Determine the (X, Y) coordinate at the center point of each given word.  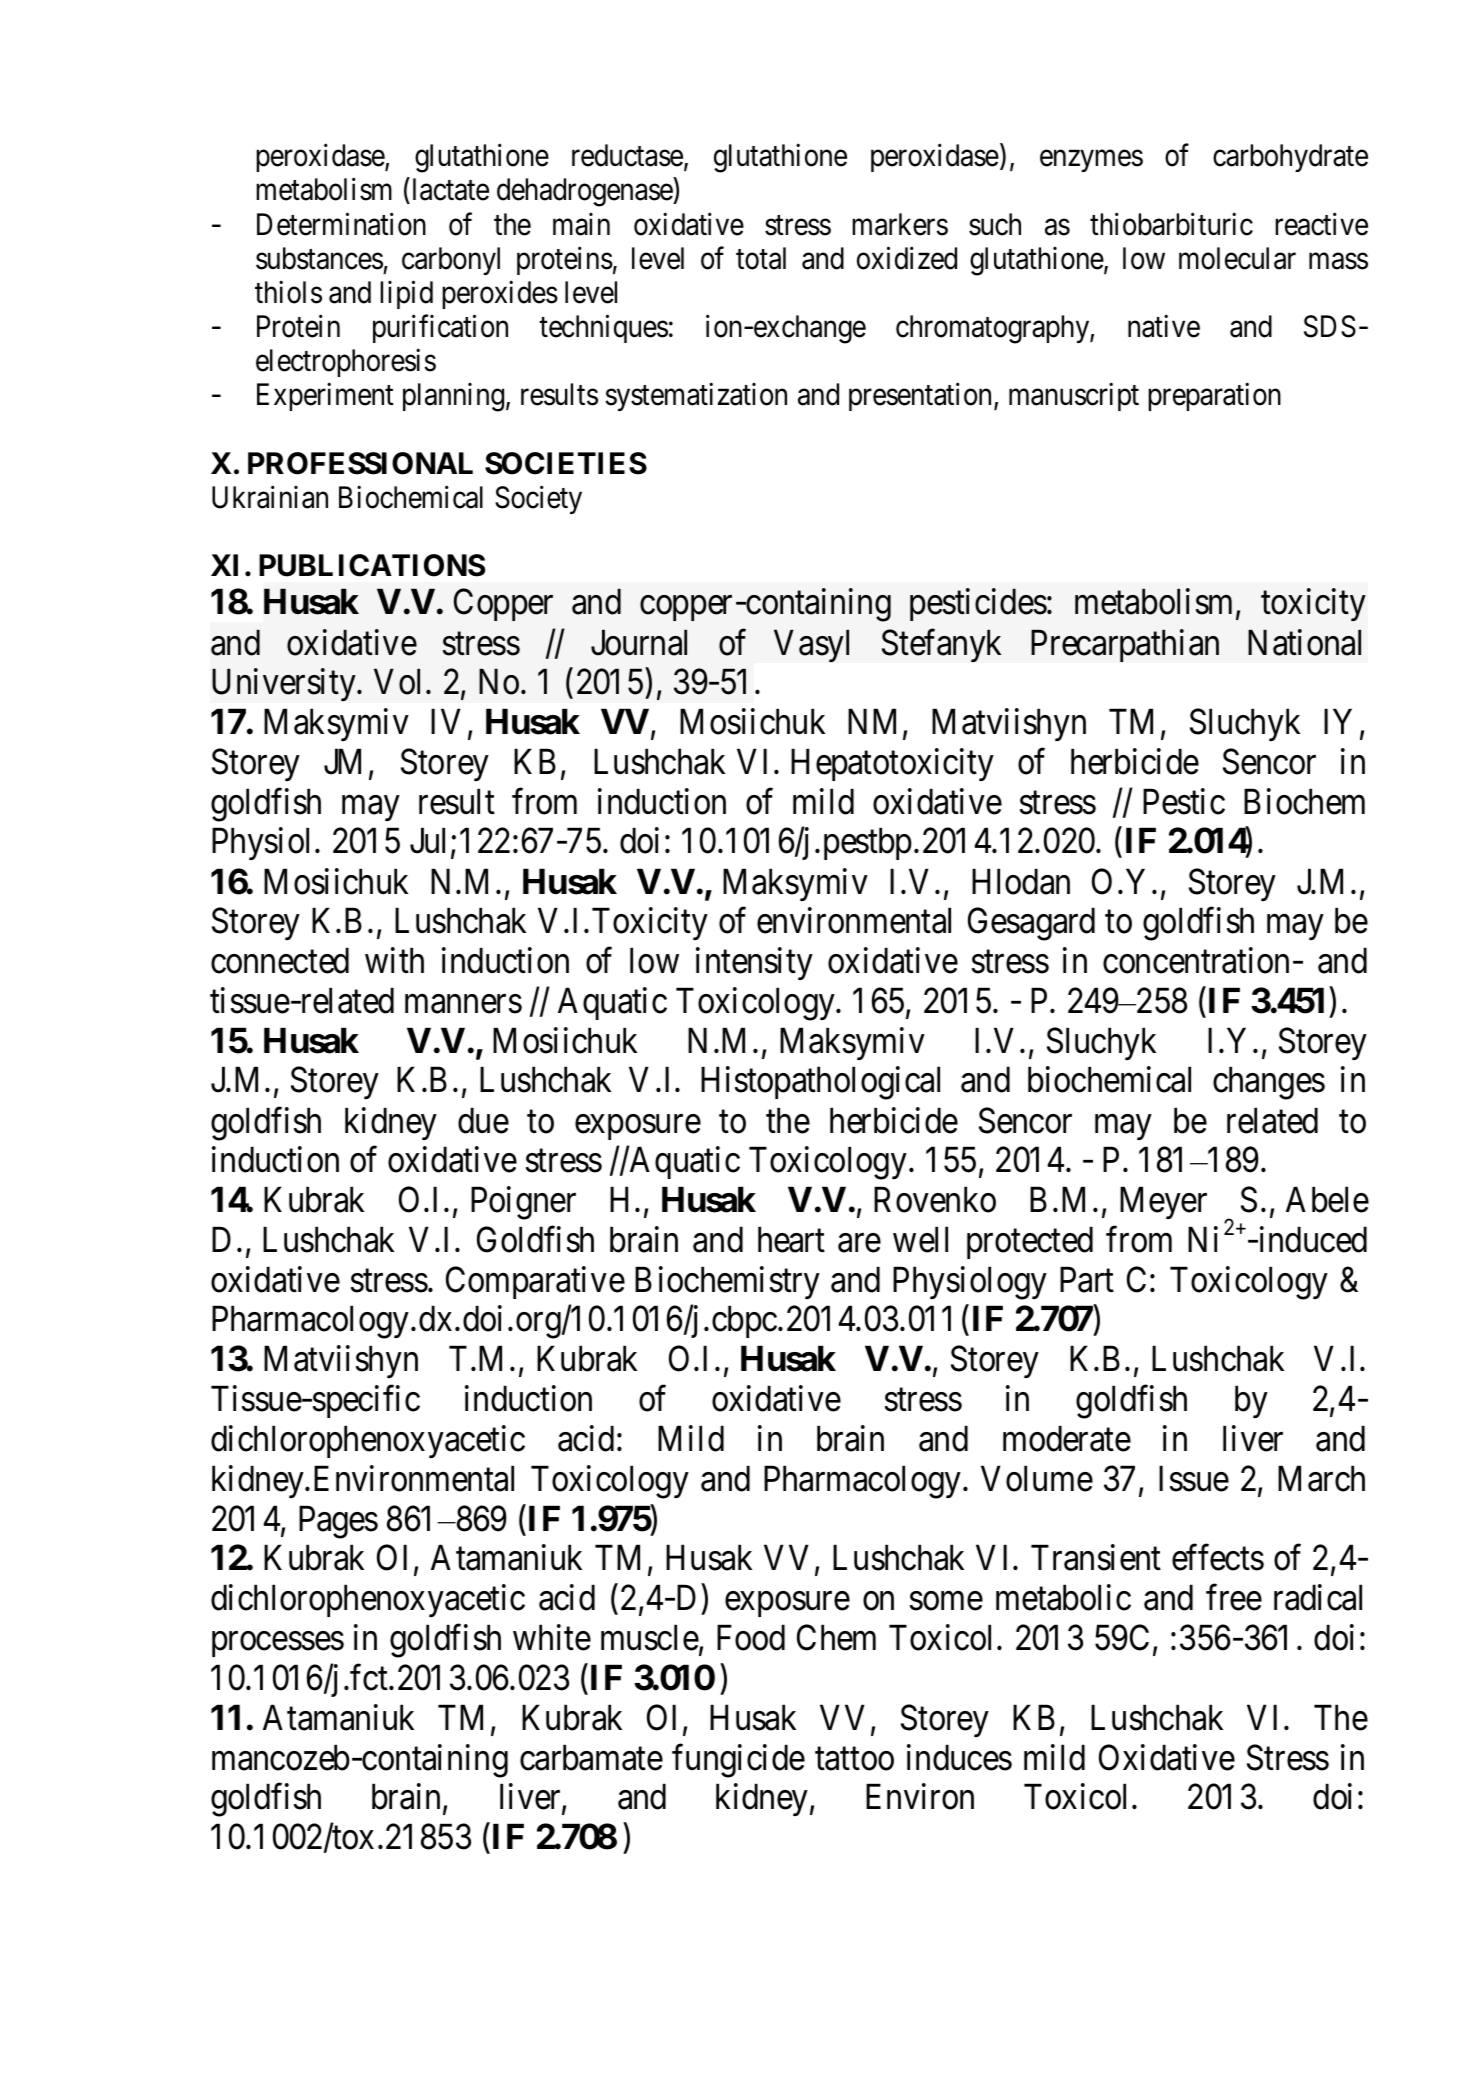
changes (1269, 1083)
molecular (1237, 258)
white (552, 1637)
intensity (754, 964)
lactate (449, 191)
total (761, 258)
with (394, 961)
